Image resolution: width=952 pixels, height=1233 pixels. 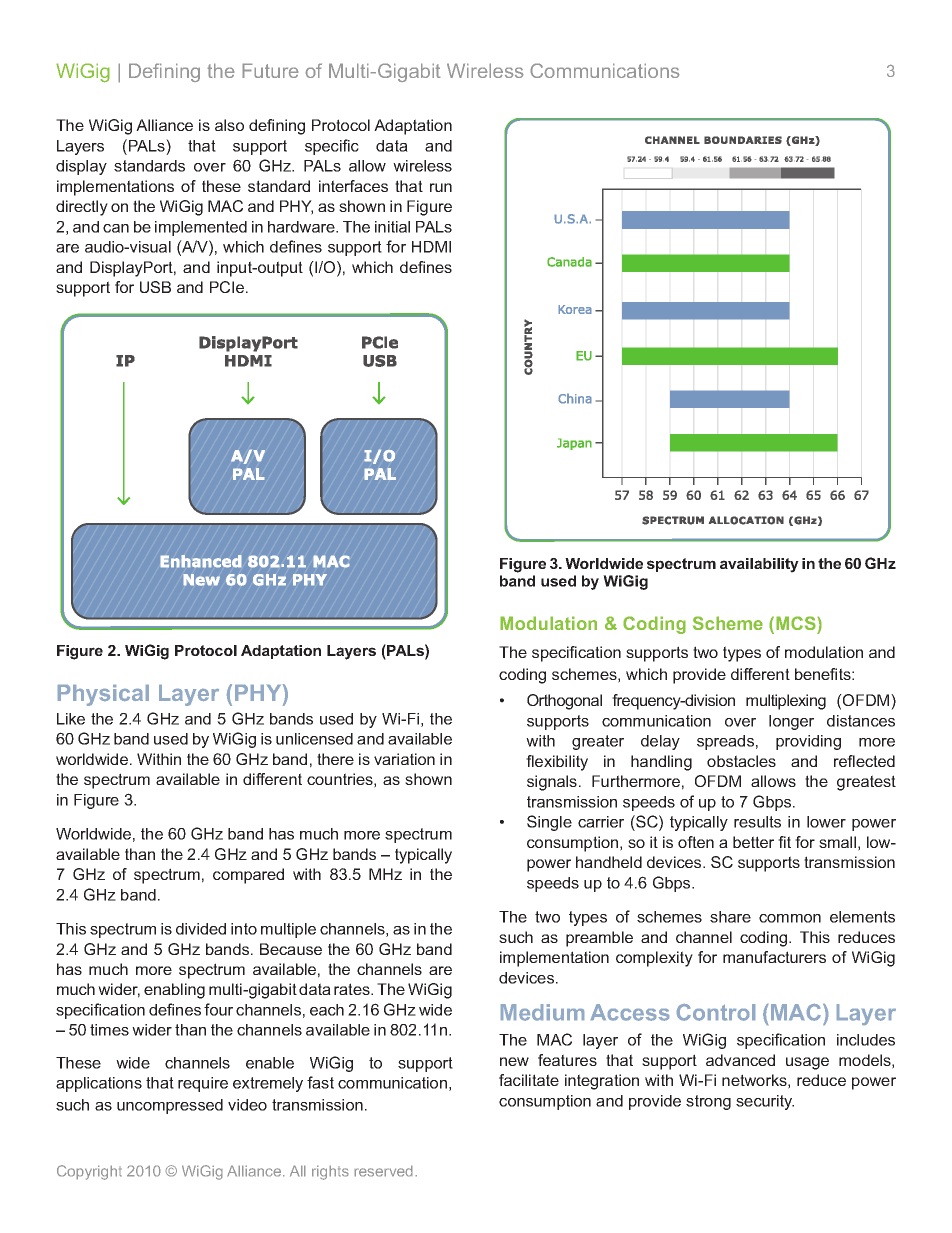 I want to click on also, so click(x=229, y=125).
